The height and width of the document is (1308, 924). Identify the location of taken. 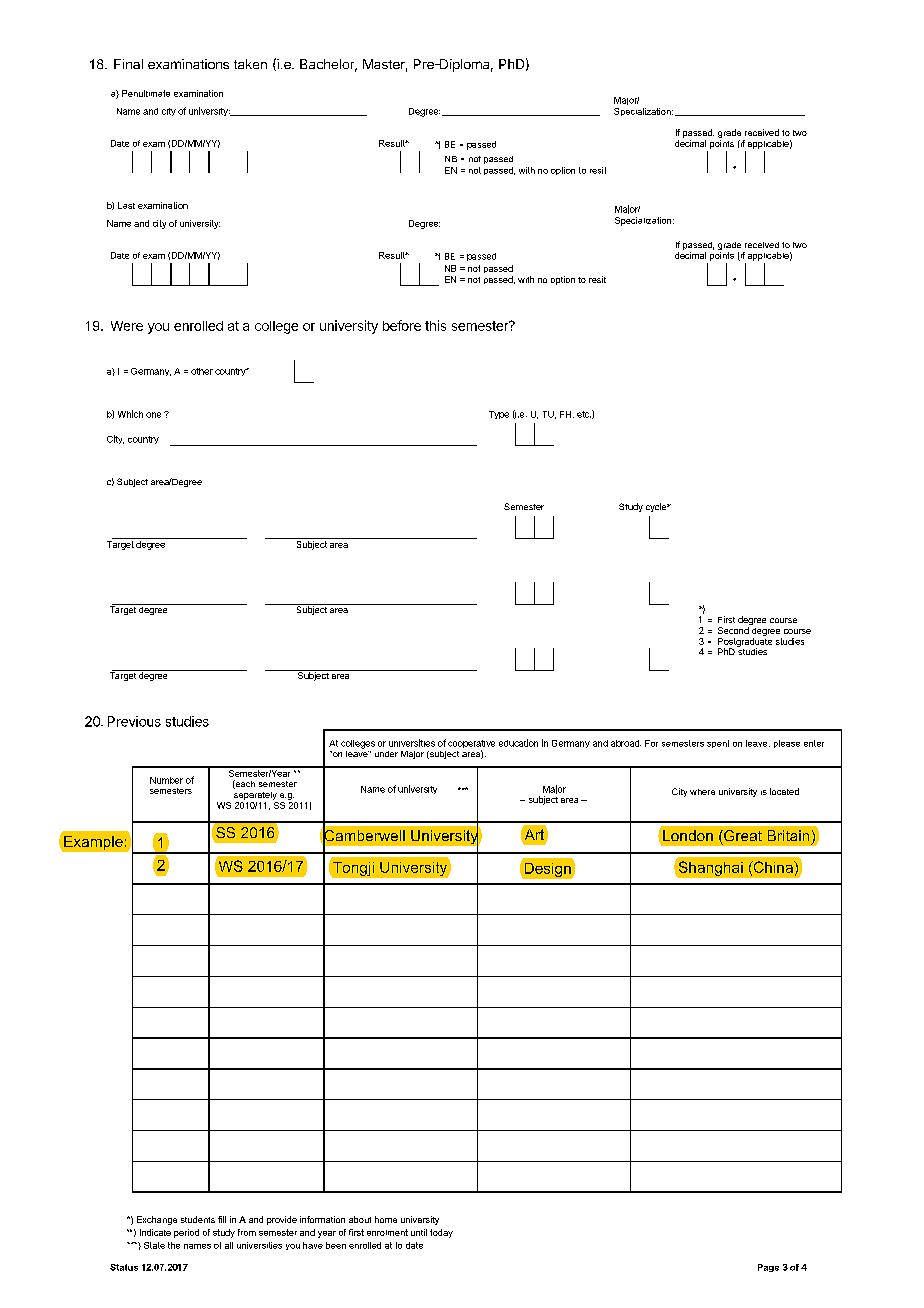
(250, 64).
